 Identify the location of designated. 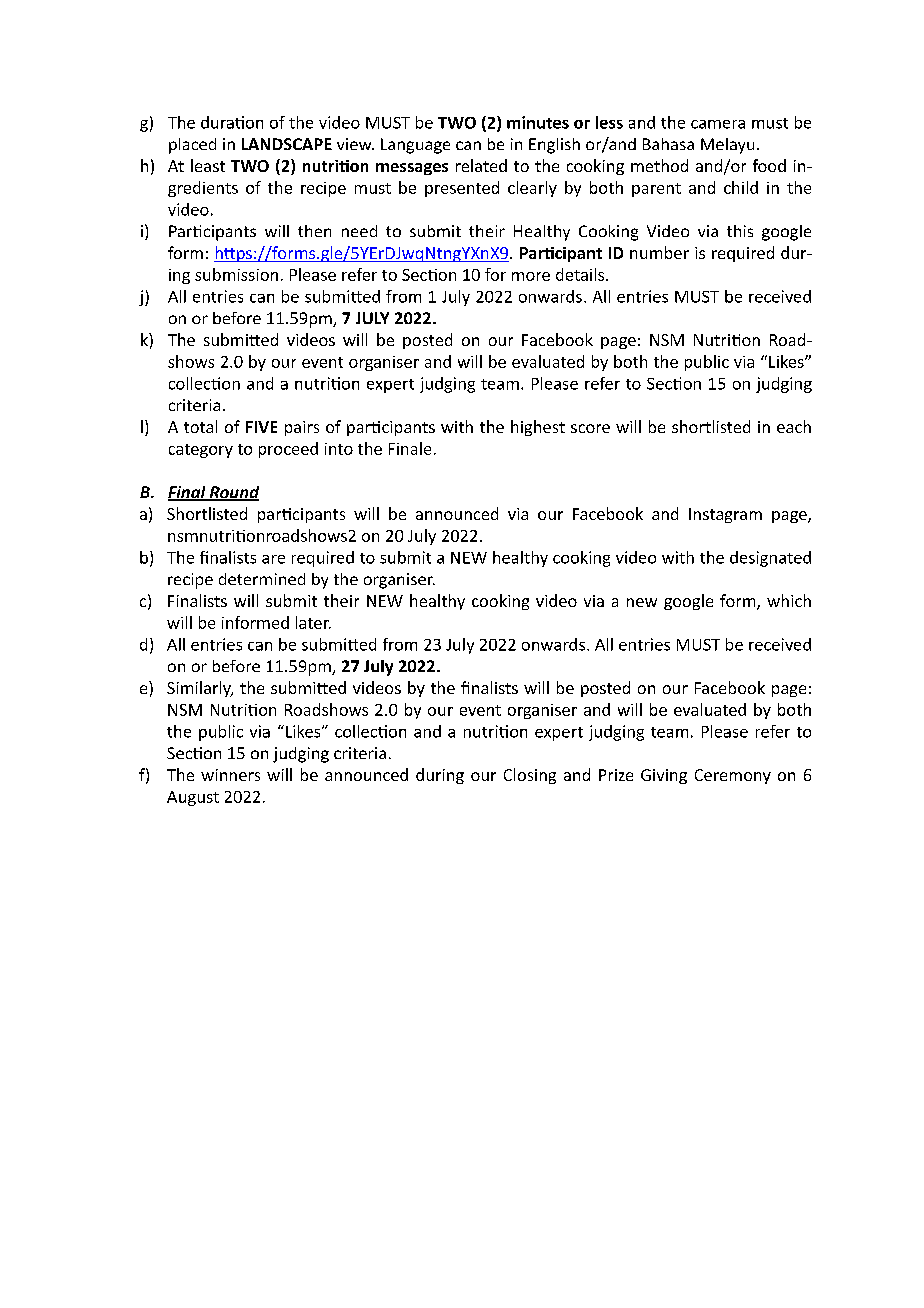
(770, 559).
